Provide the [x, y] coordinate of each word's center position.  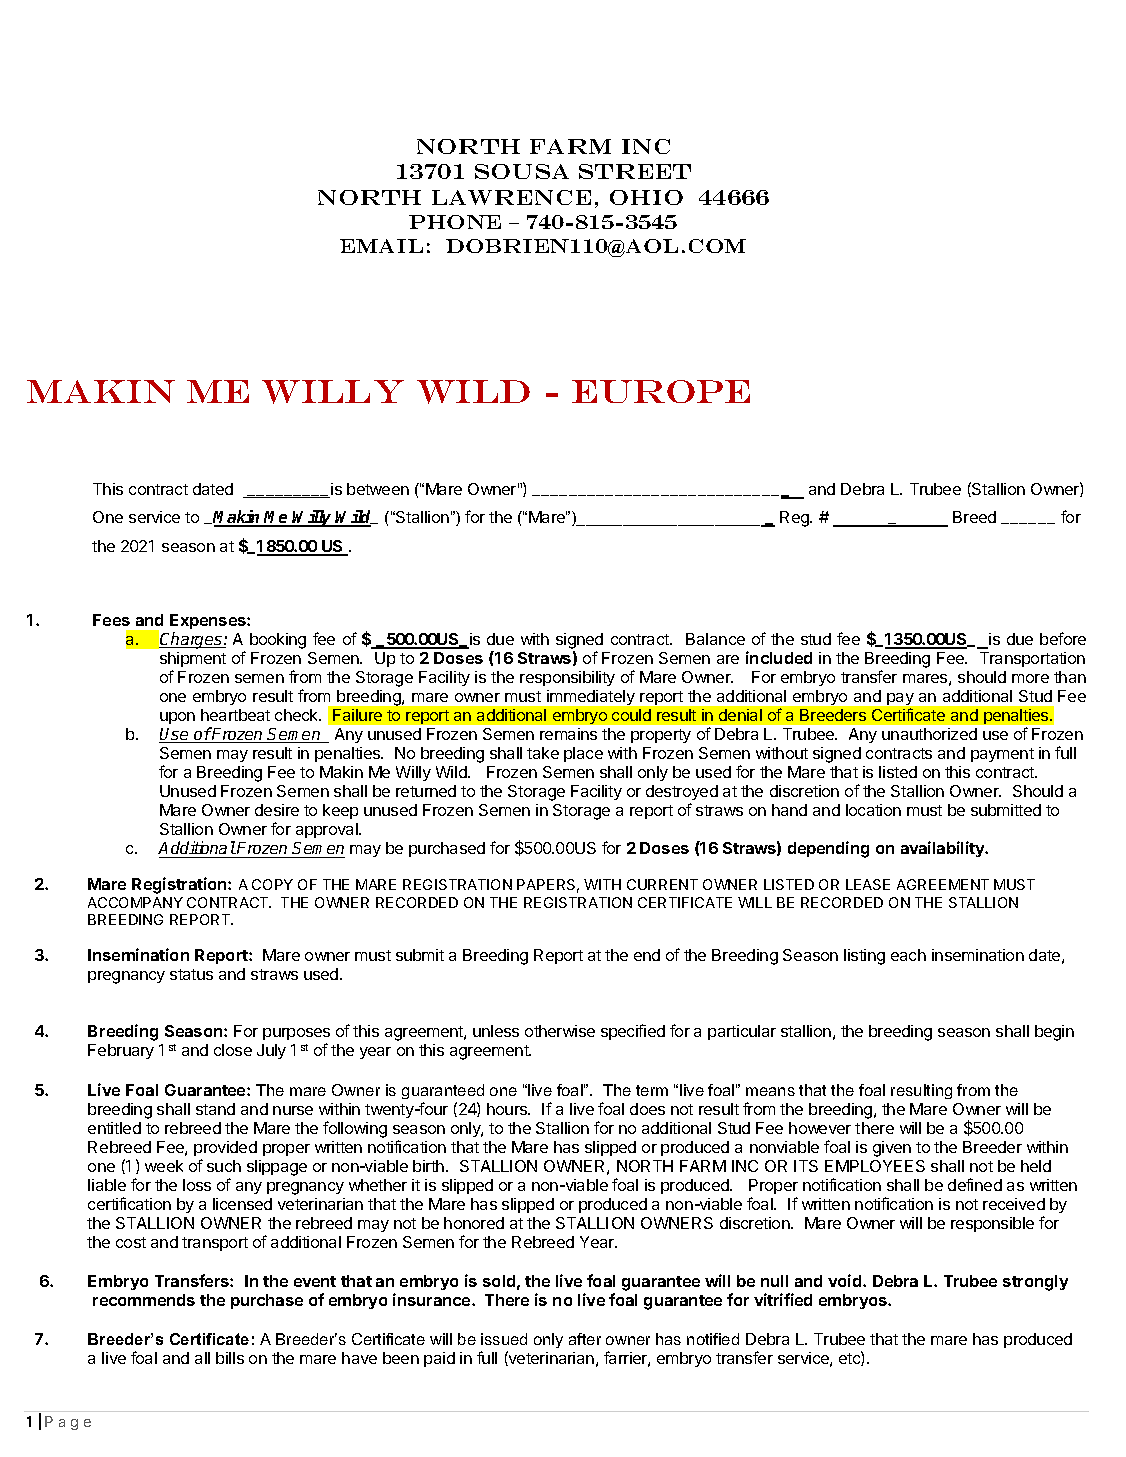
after [585, 1339]
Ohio [646, 197]
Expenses [209, 621]
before [1063, 638]
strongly [1035, 1283]
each [908, 955]
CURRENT [662, 884]
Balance [715, 639]
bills [230, 1358]
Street [635, 171]
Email [381, 246]
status [191, 974]
